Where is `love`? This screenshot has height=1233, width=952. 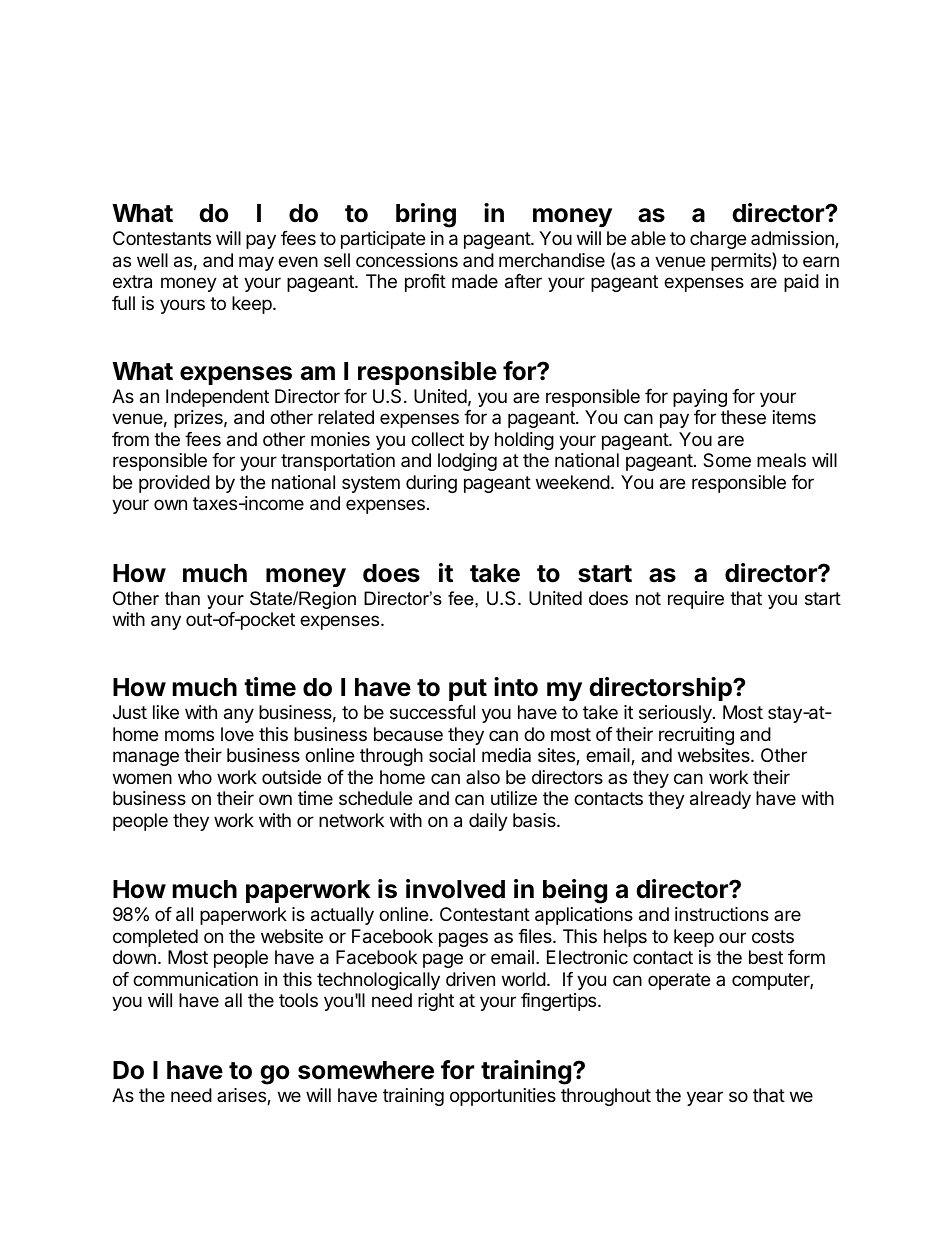 love is located at coordinates (237, 734).
